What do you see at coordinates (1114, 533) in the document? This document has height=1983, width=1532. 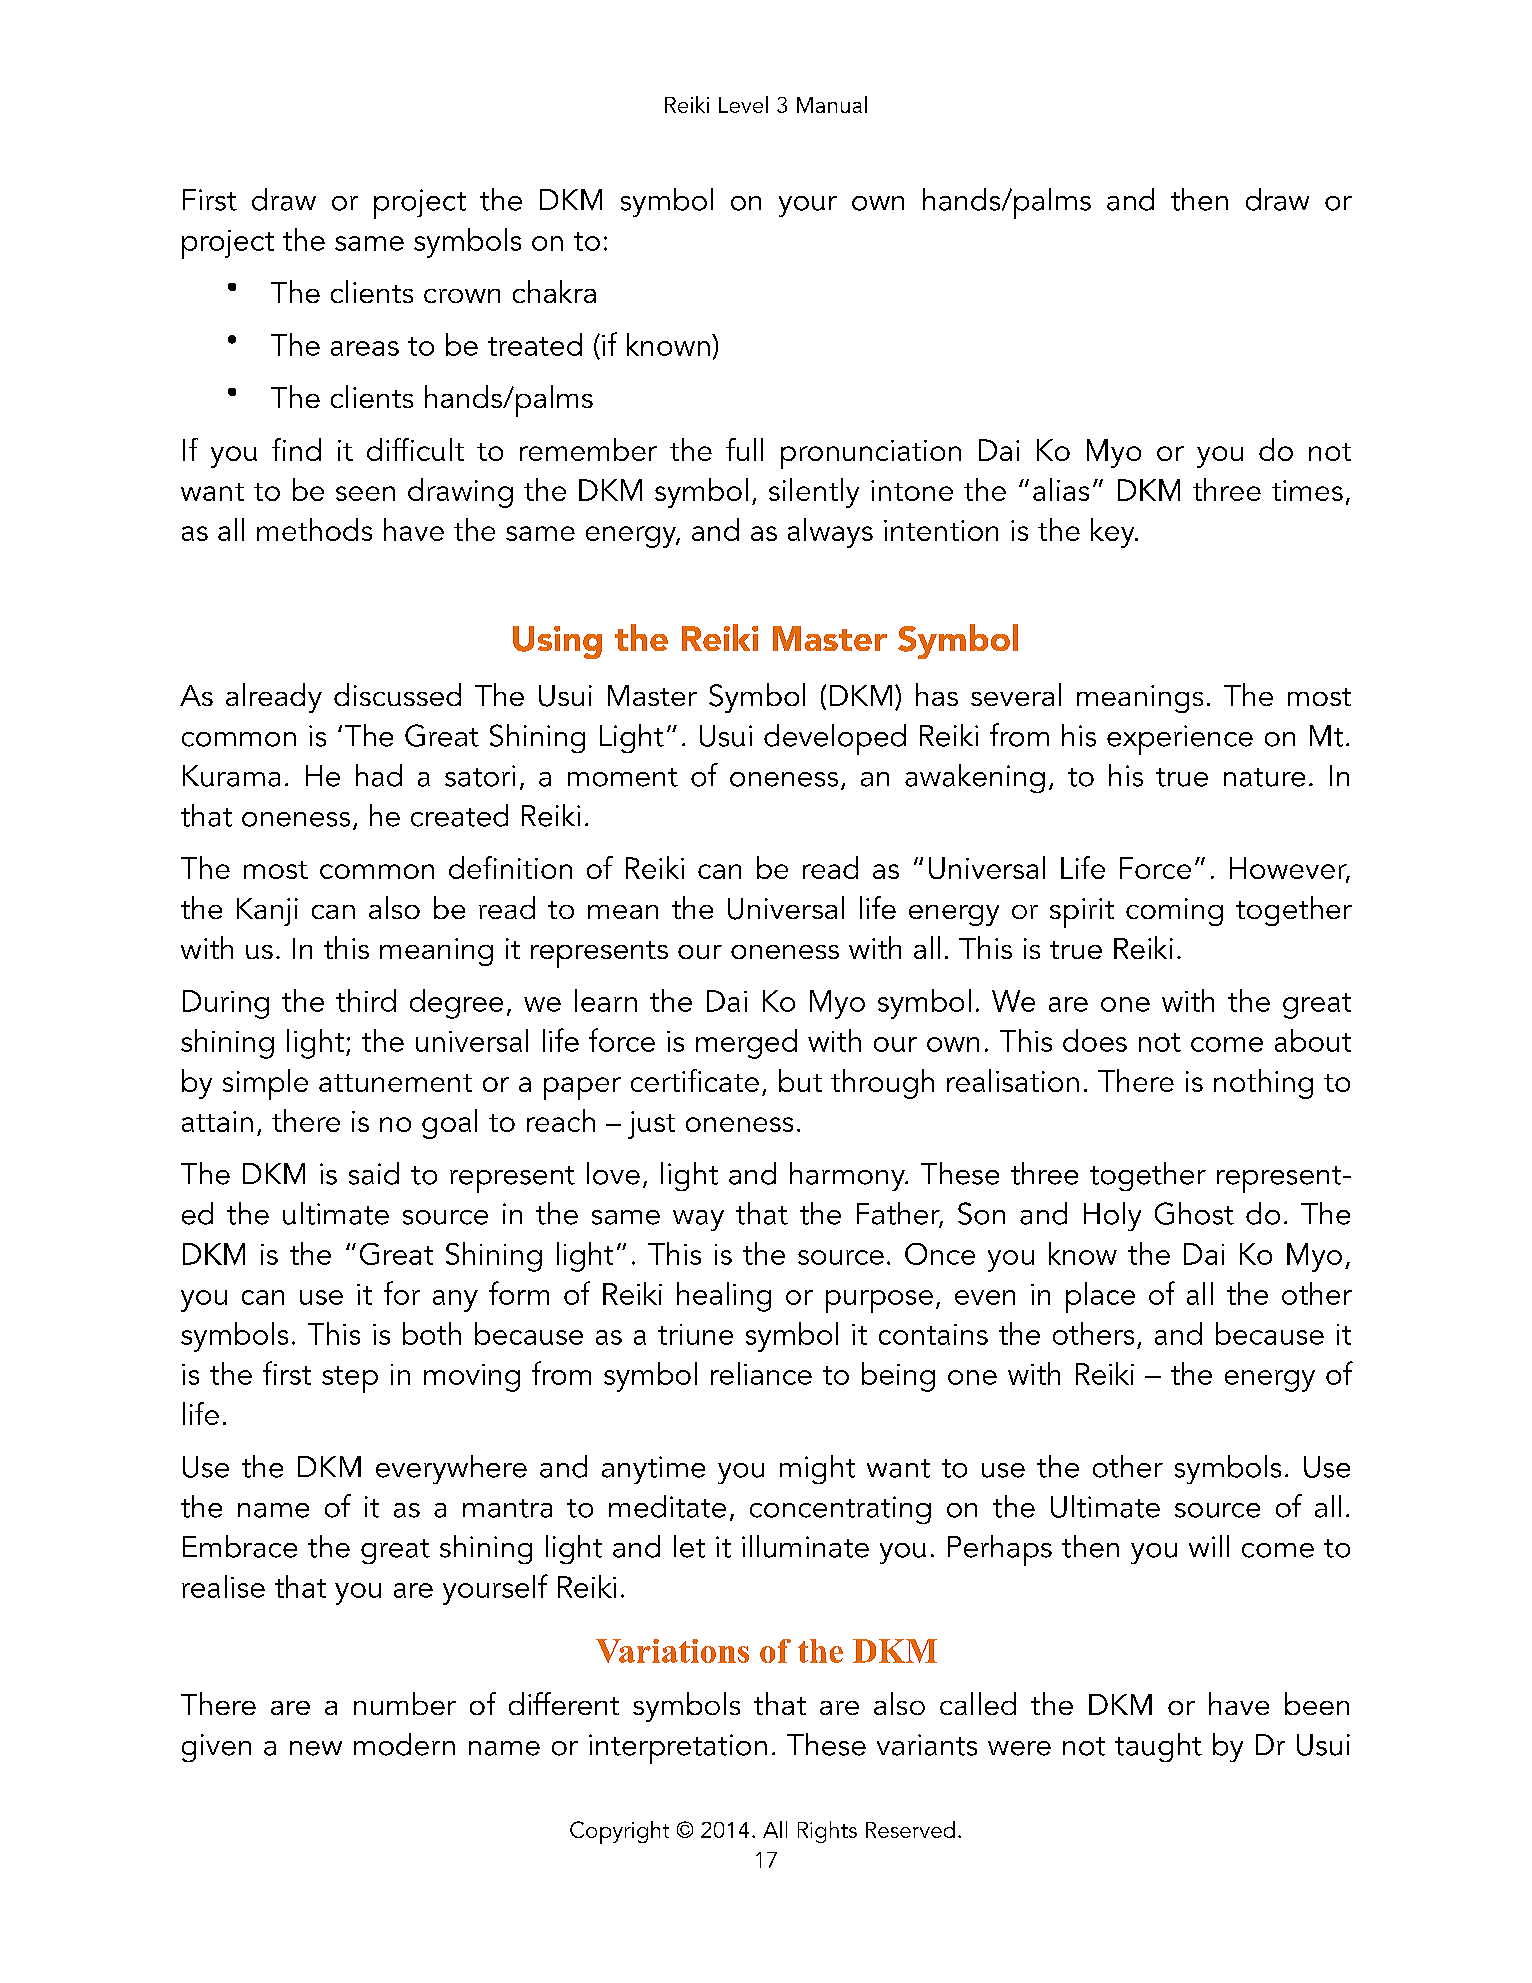 I see `key` at bounding box center [1114, 533].
